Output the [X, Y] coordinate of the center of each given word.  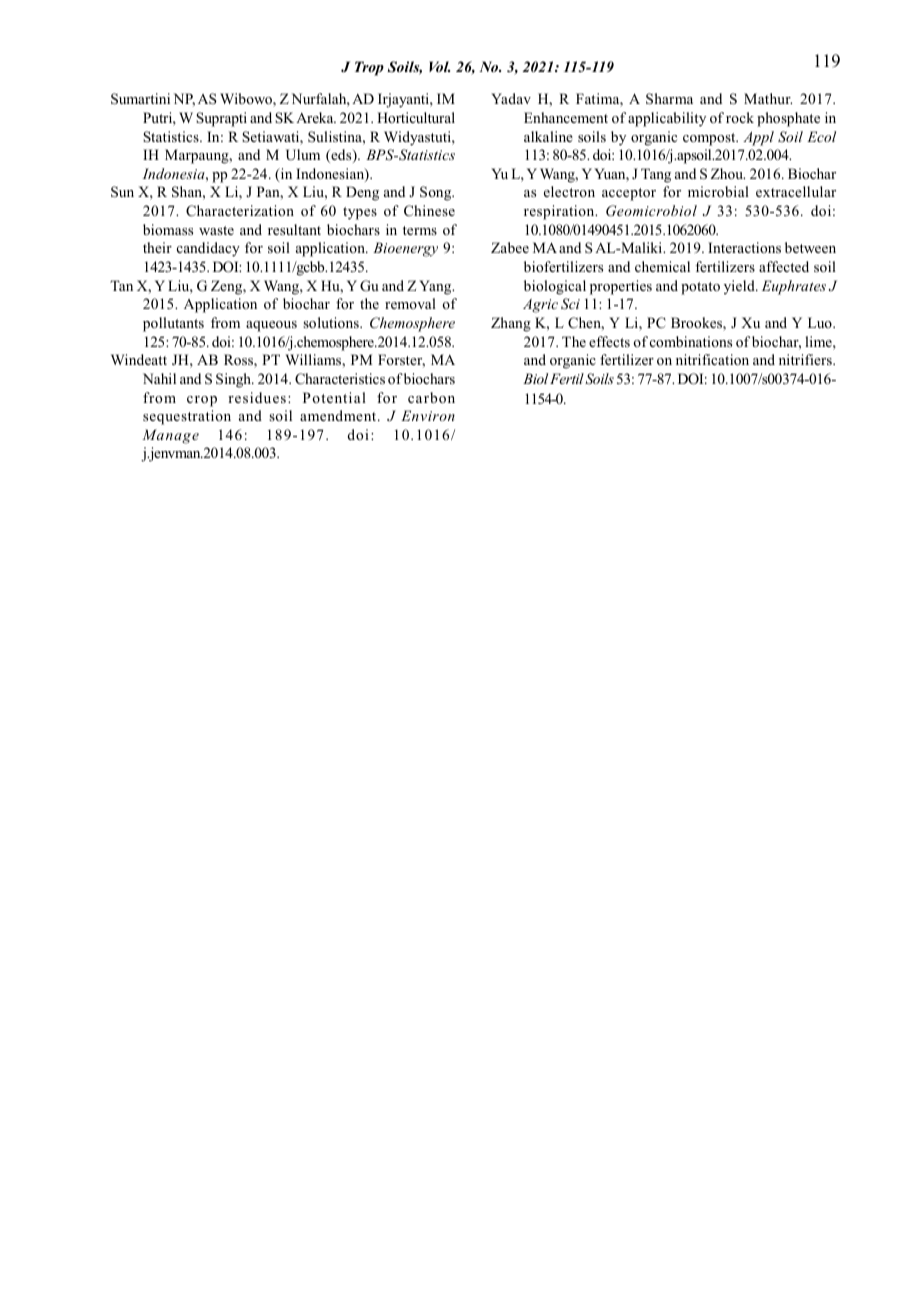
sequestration [187, 417]
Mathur [768, 98]
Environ [428, 415]
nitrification [712, 359]
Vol [439, 66]
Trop [369, 68]
